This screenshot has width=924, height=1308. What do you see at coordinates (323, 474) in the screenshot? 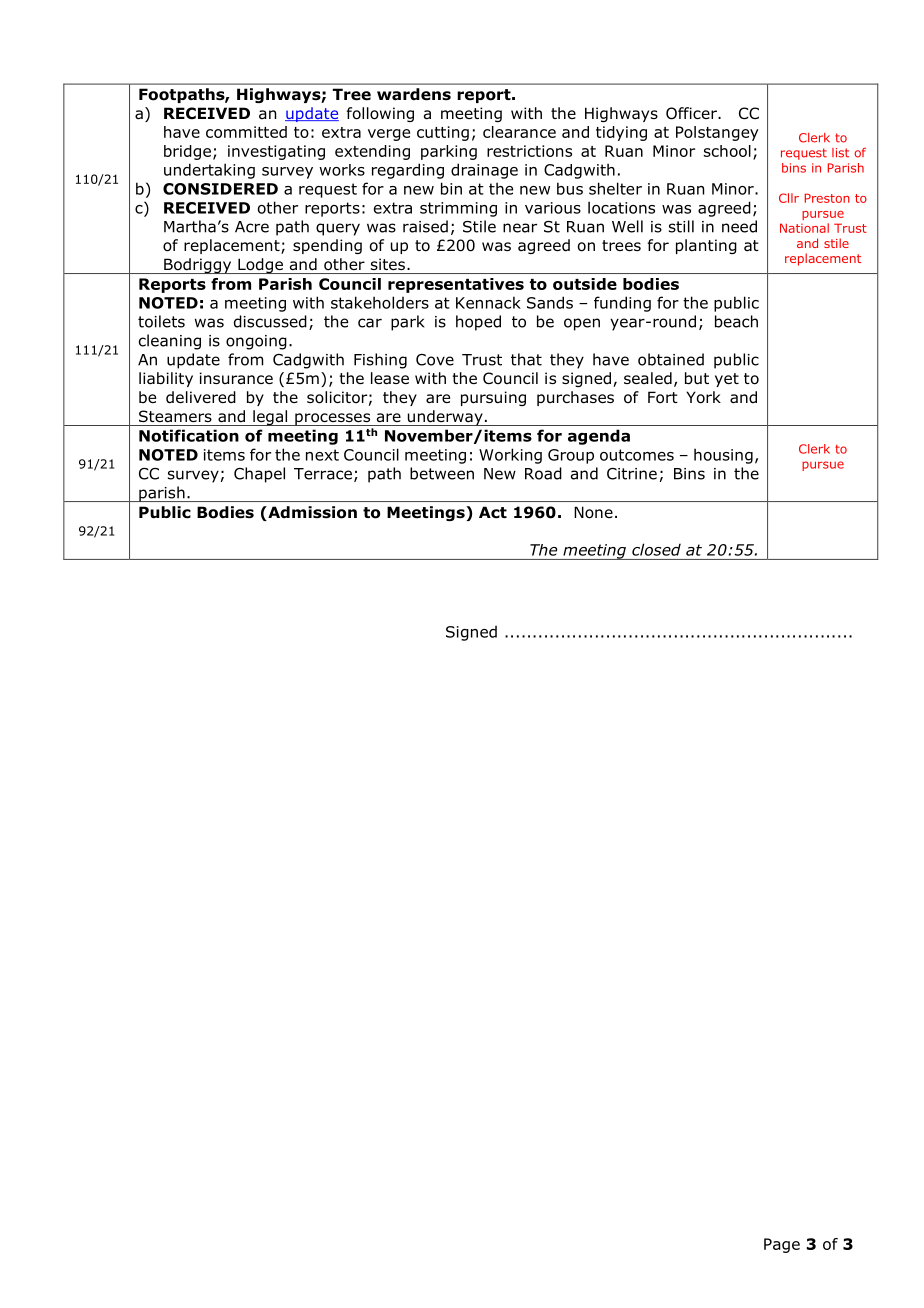
I see `Terrace` at bounding box center [323, 474].
